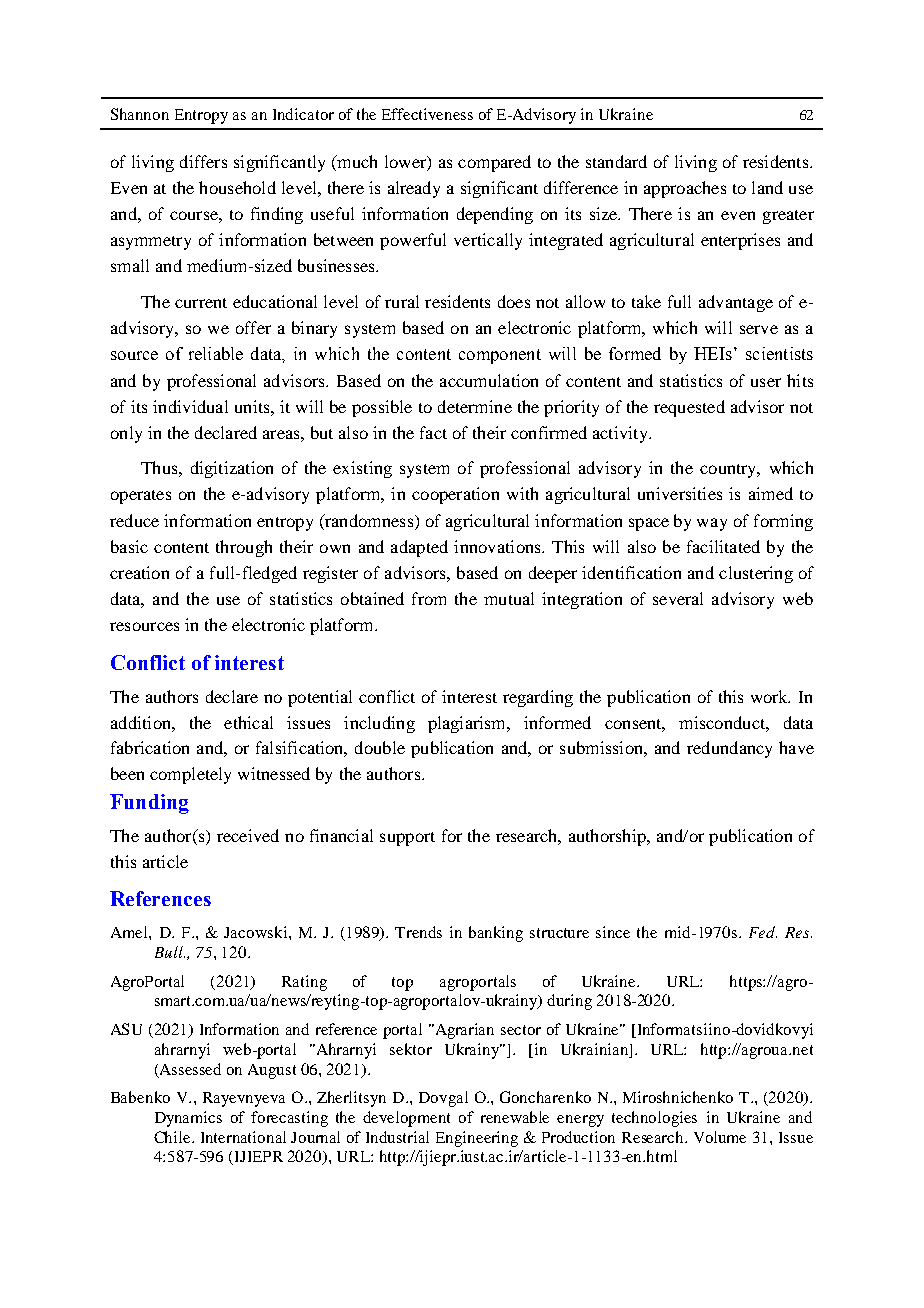 The height and width of the screenshot is (1308, 924). I want to click on Dynamics, so click(188, 1119).
